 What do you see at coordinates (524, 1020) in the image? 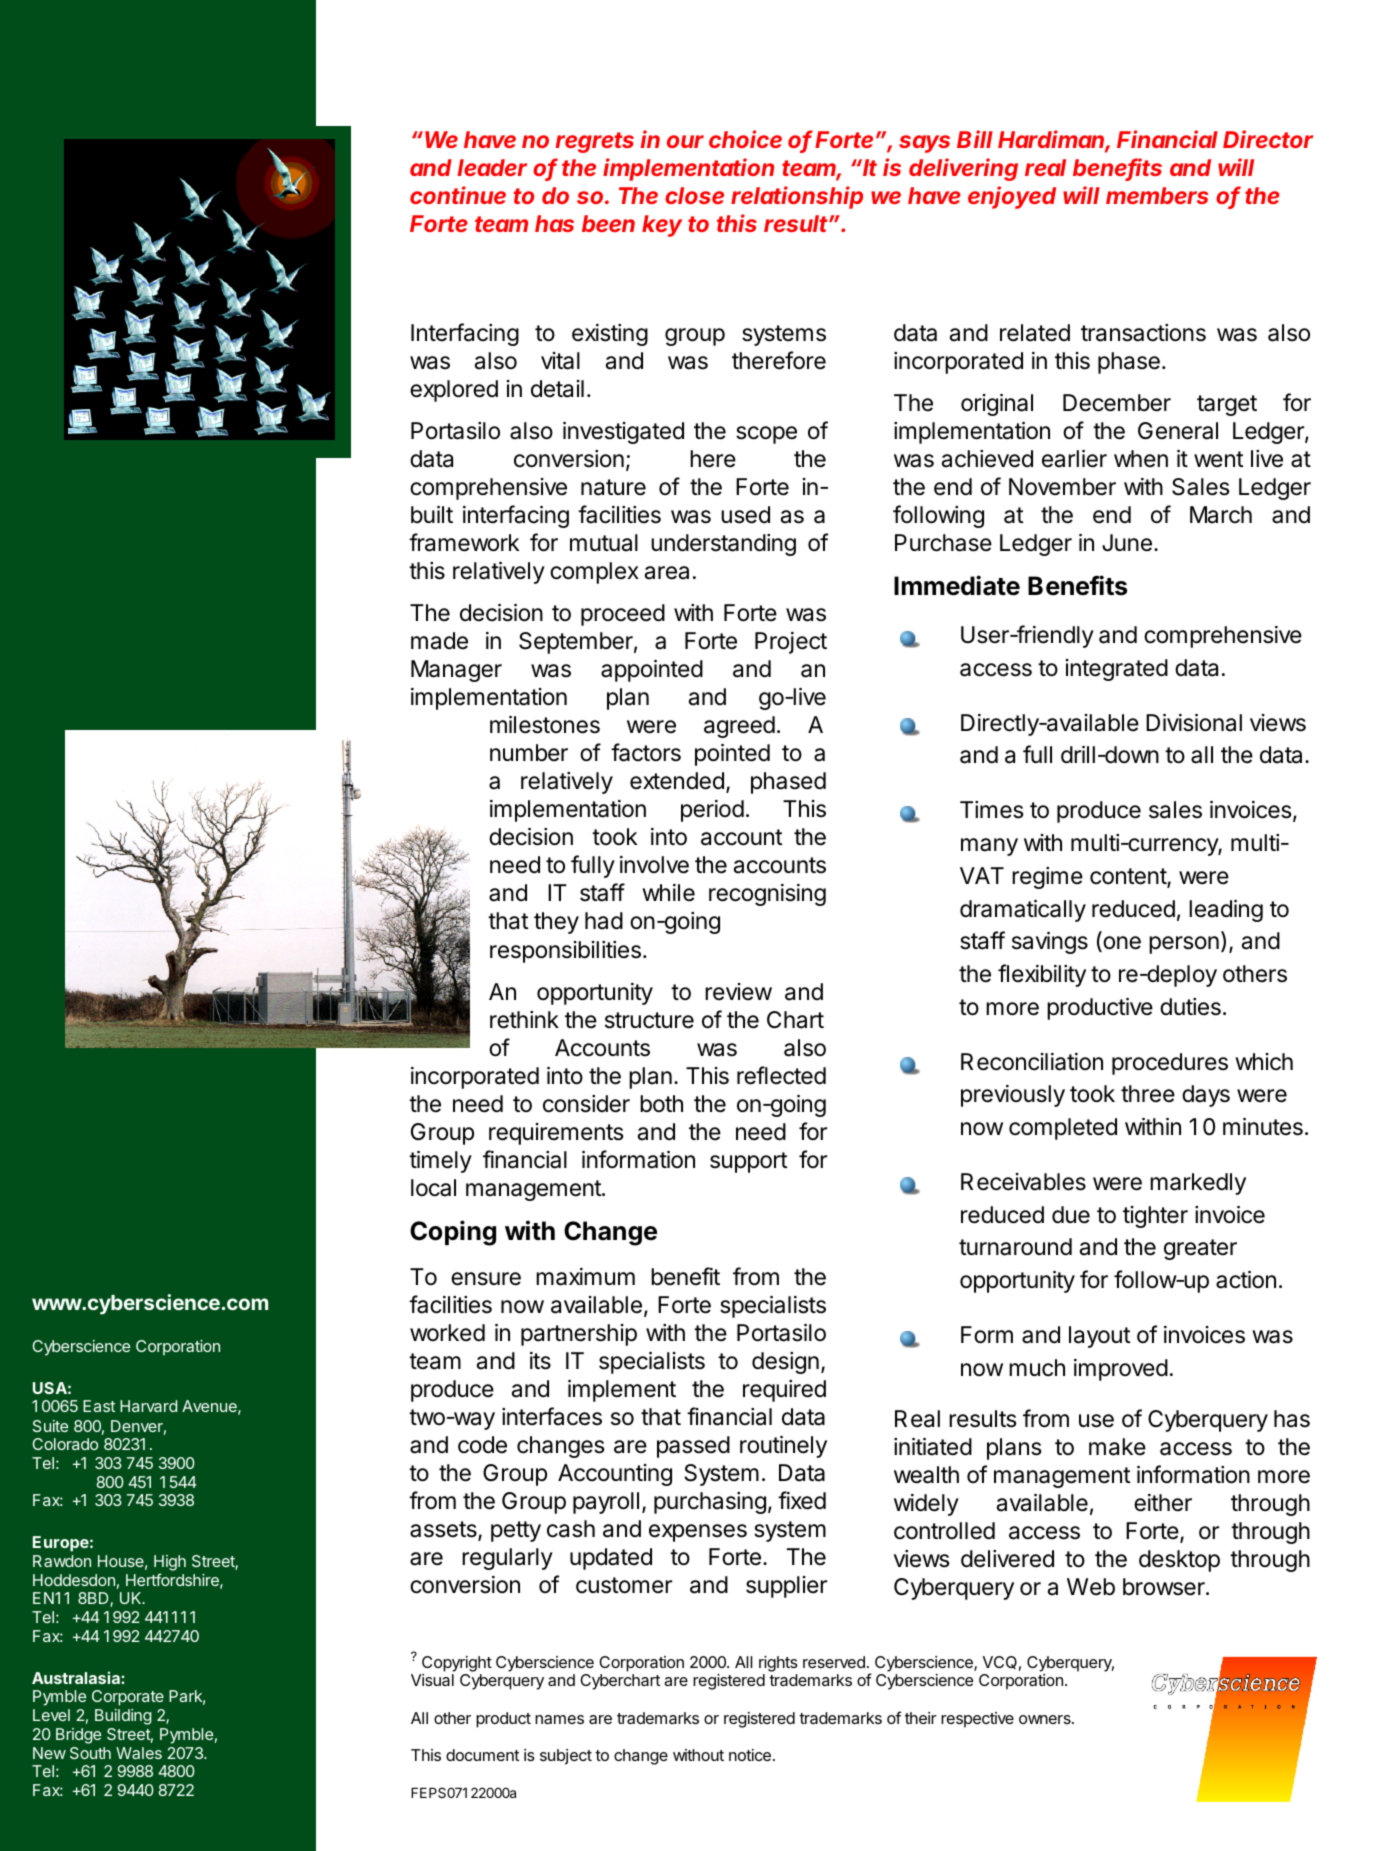
I see `rethink` at bounding box center [524, 1020].
